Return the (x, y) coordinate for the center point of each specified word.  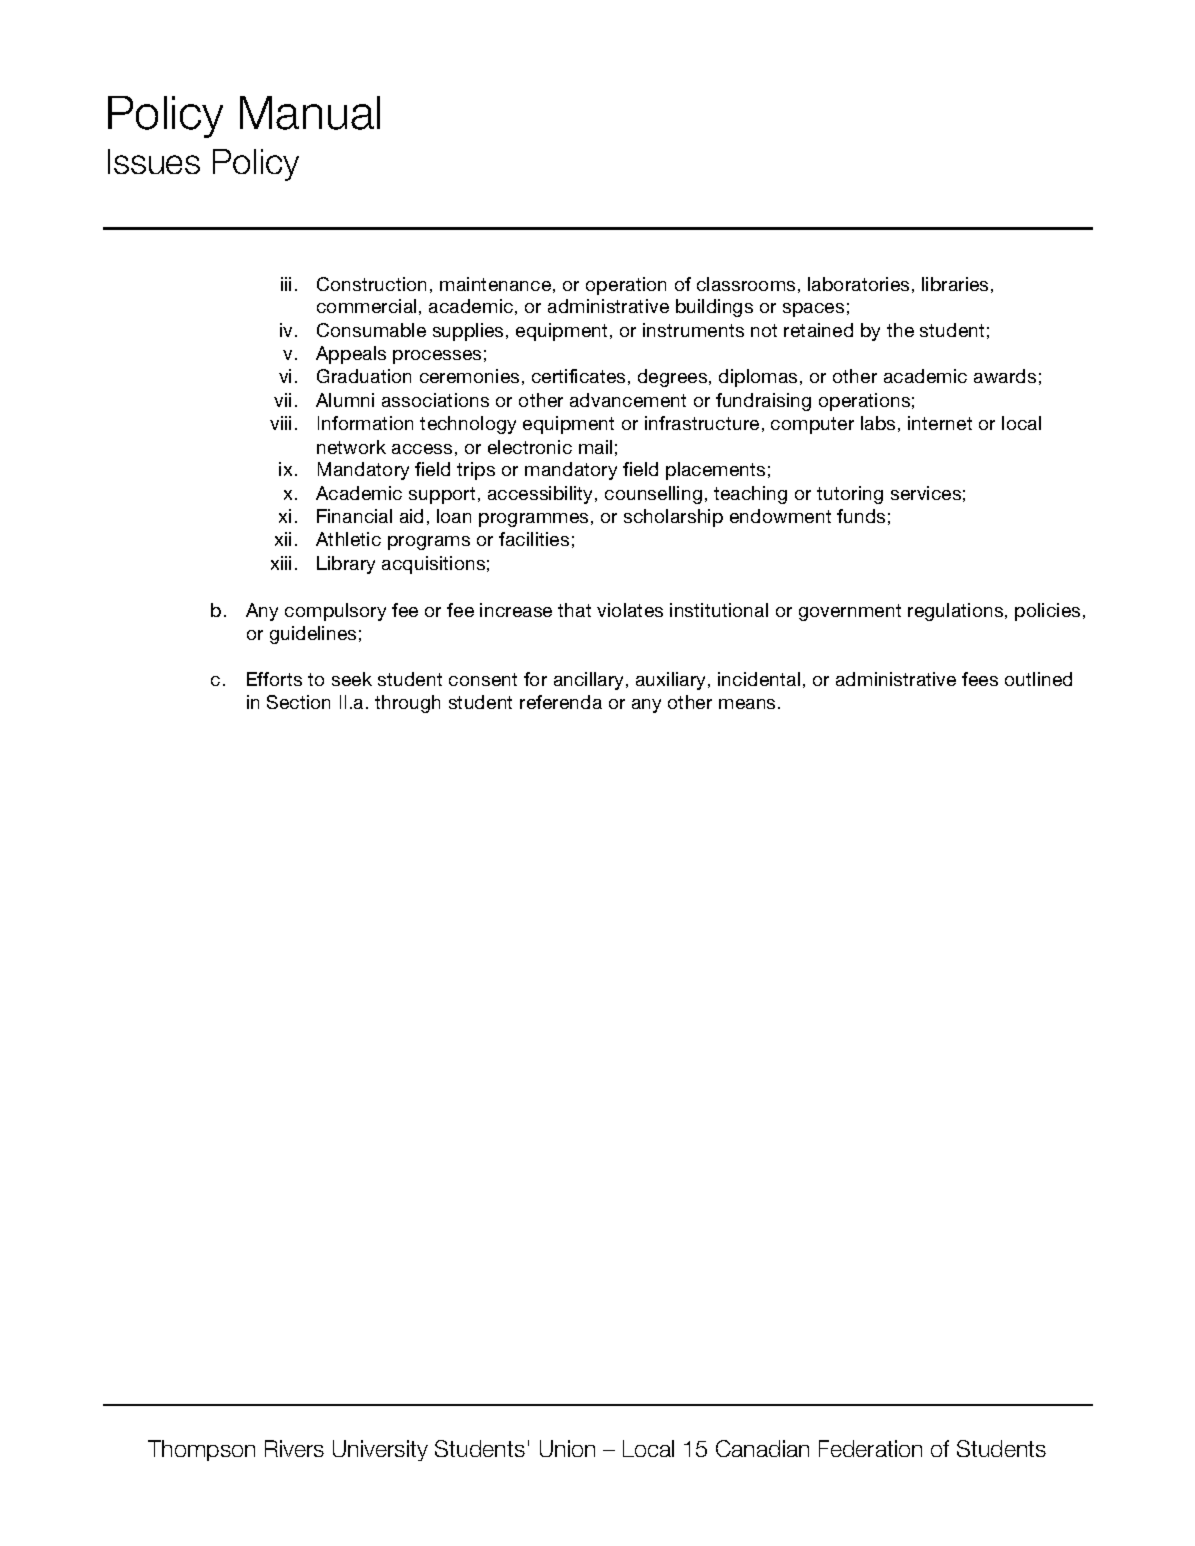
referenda (561, 702)
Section (298, 702)
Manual (310, 113)
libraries (955, 284)
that (574, 610)
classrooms (746, 284)
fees (980, 679)
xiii (281, 563)
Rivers (294, 1448)
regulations (957, 612)
